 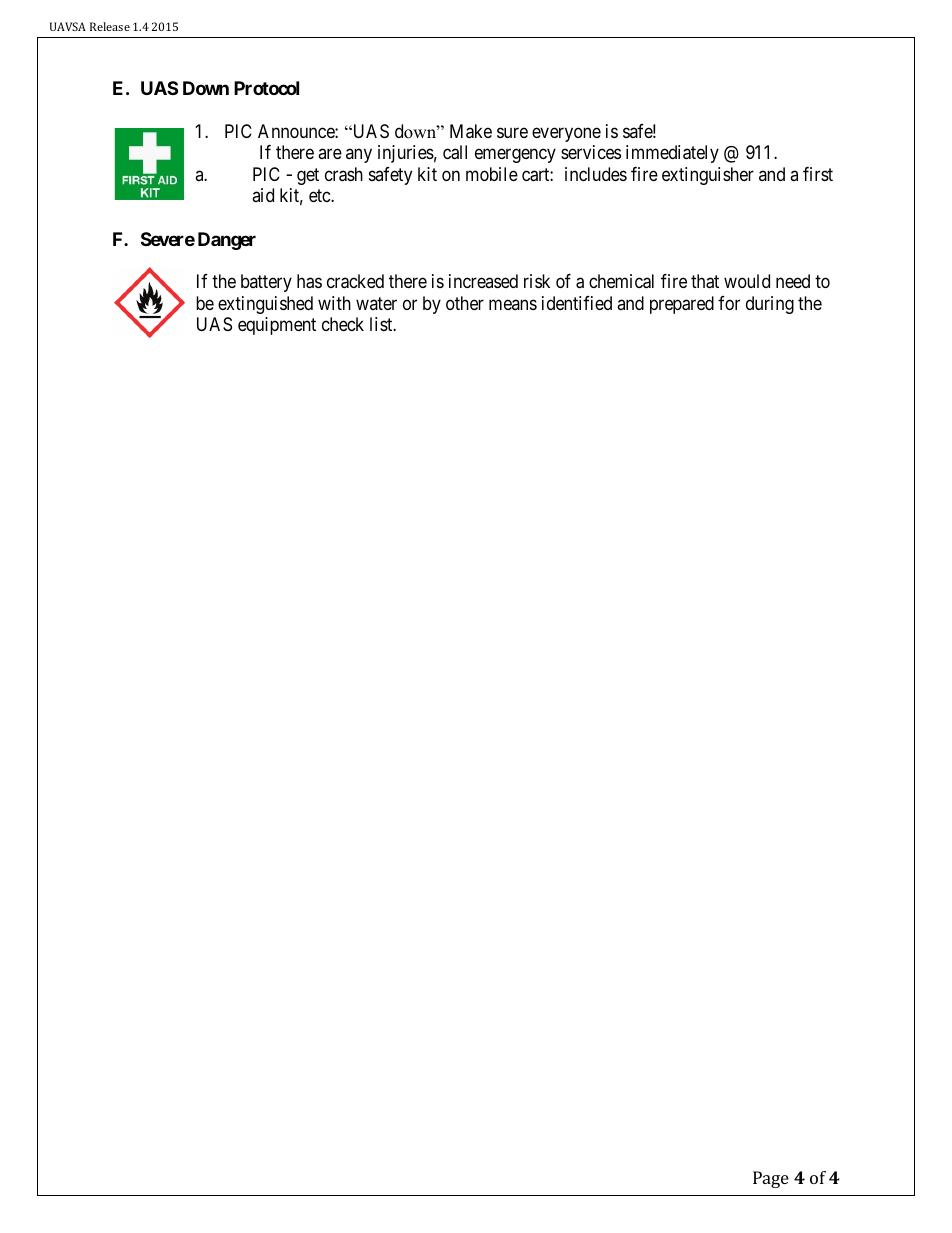 I want to click on Make, so click(x=471, y=131).
